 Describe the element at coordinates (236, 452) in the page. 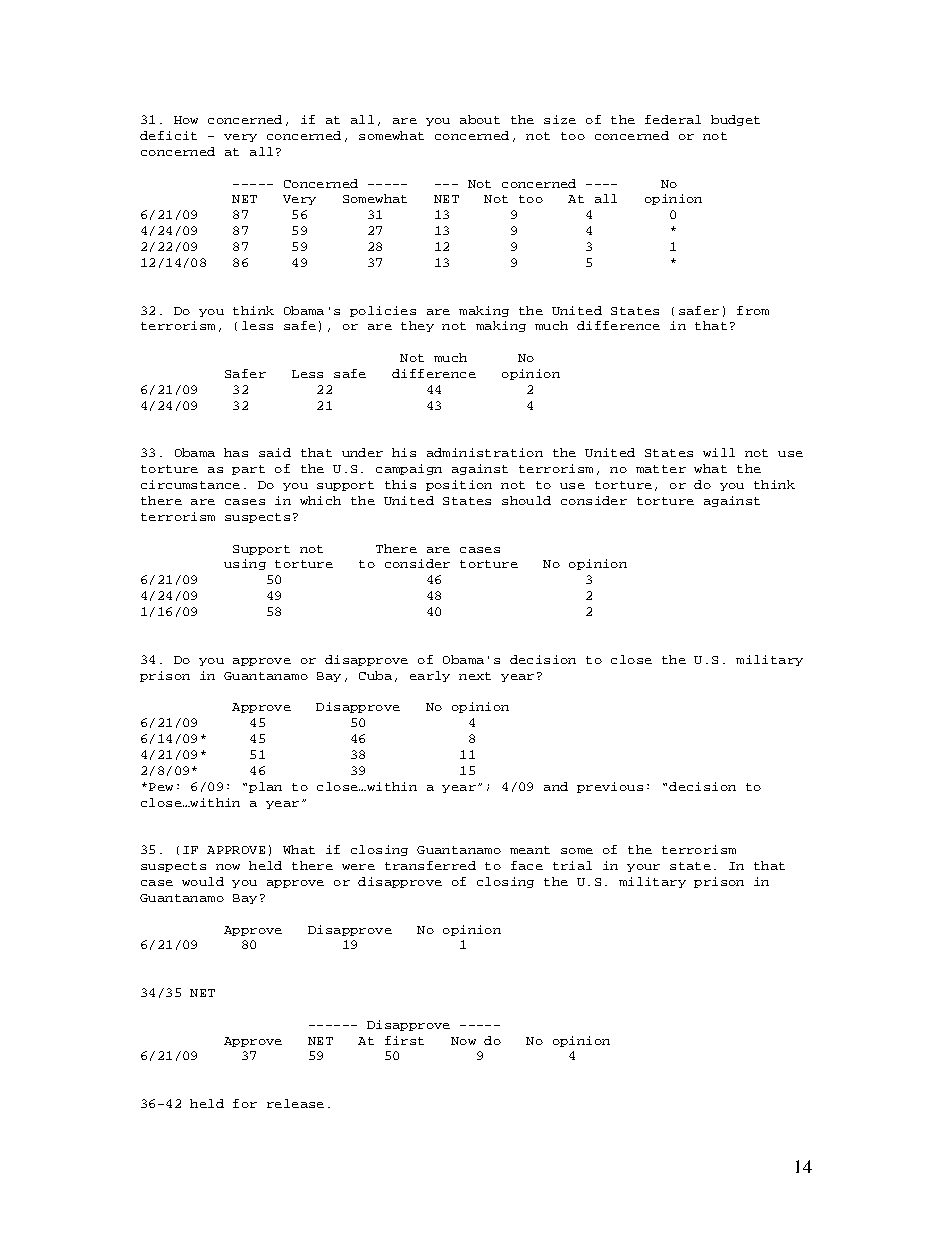

I see `has` at that location.
